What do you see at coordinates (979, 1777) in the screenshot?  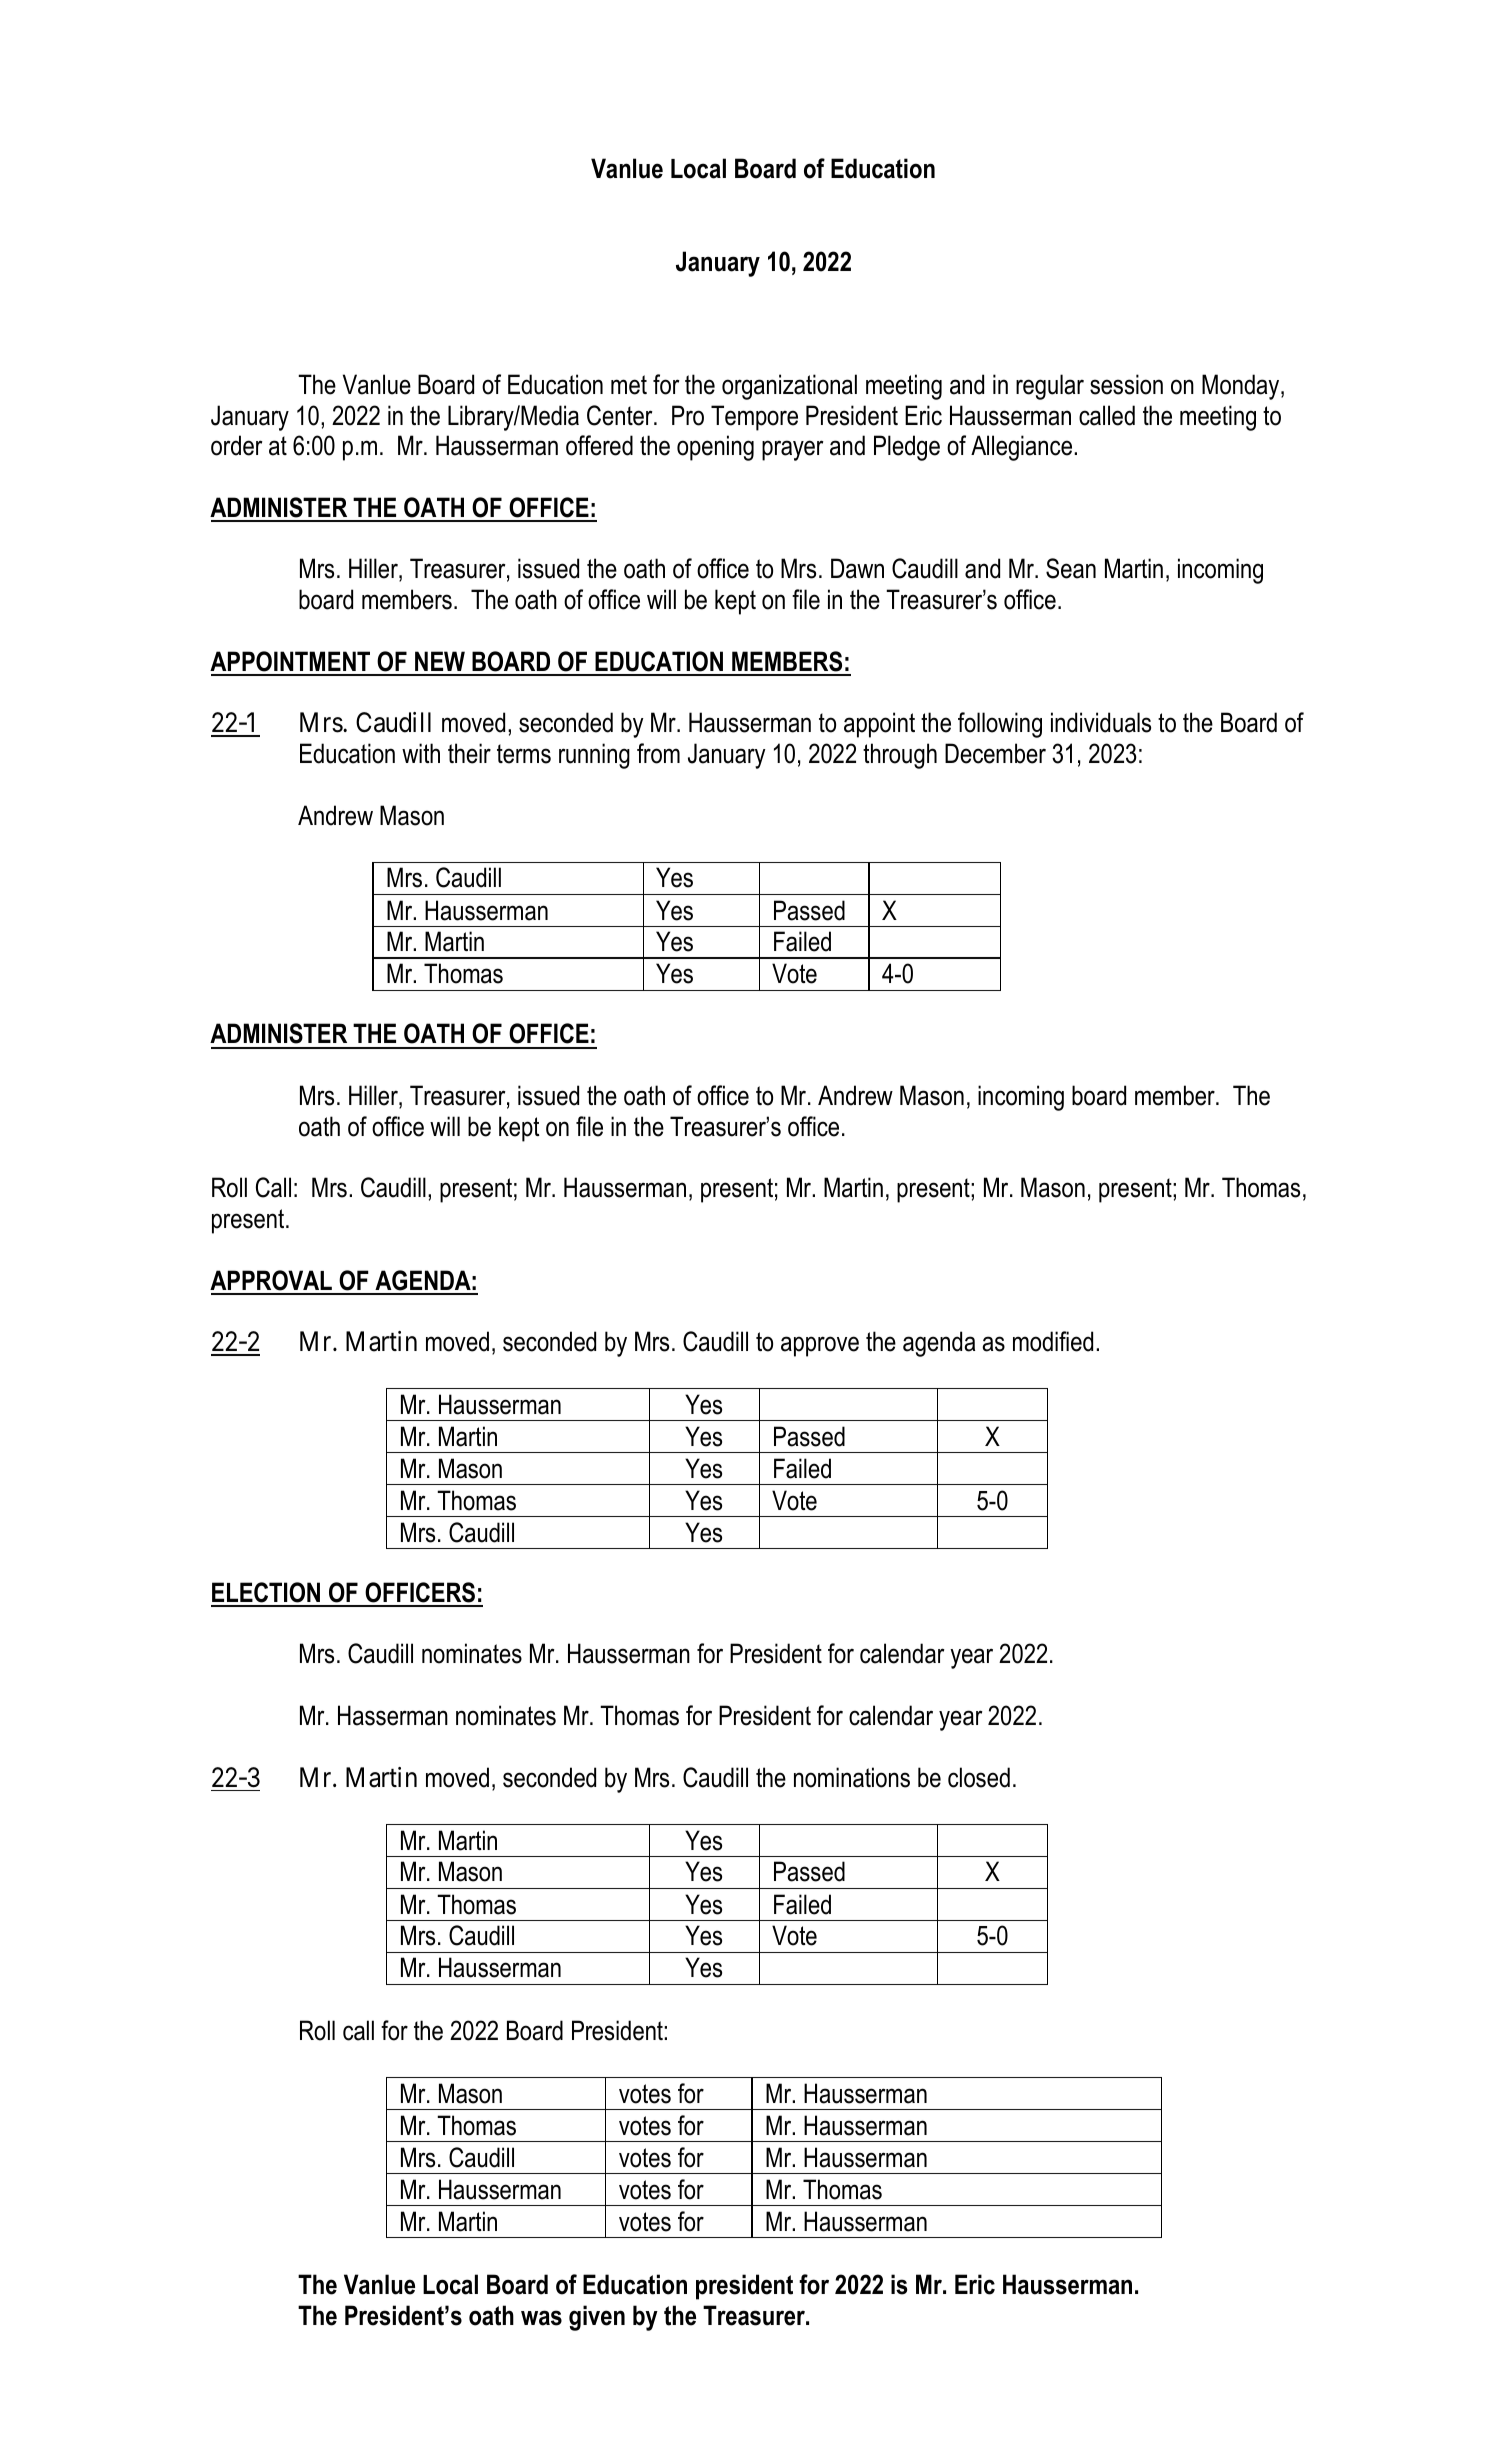 I see `closed` at bounding box center [979, 1777].
